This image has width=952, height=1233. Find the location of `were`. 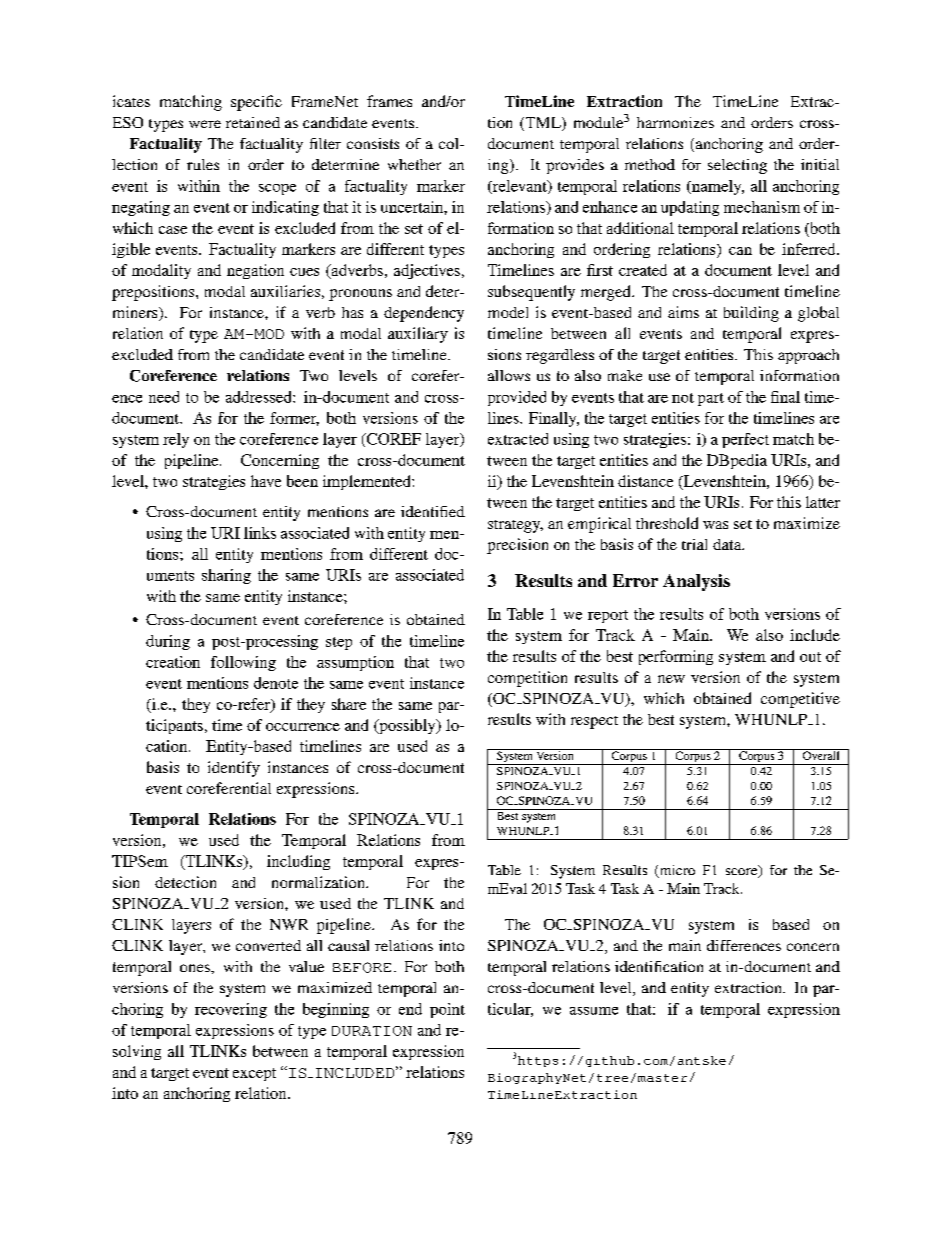

were is located at coordinates (205, 124).
